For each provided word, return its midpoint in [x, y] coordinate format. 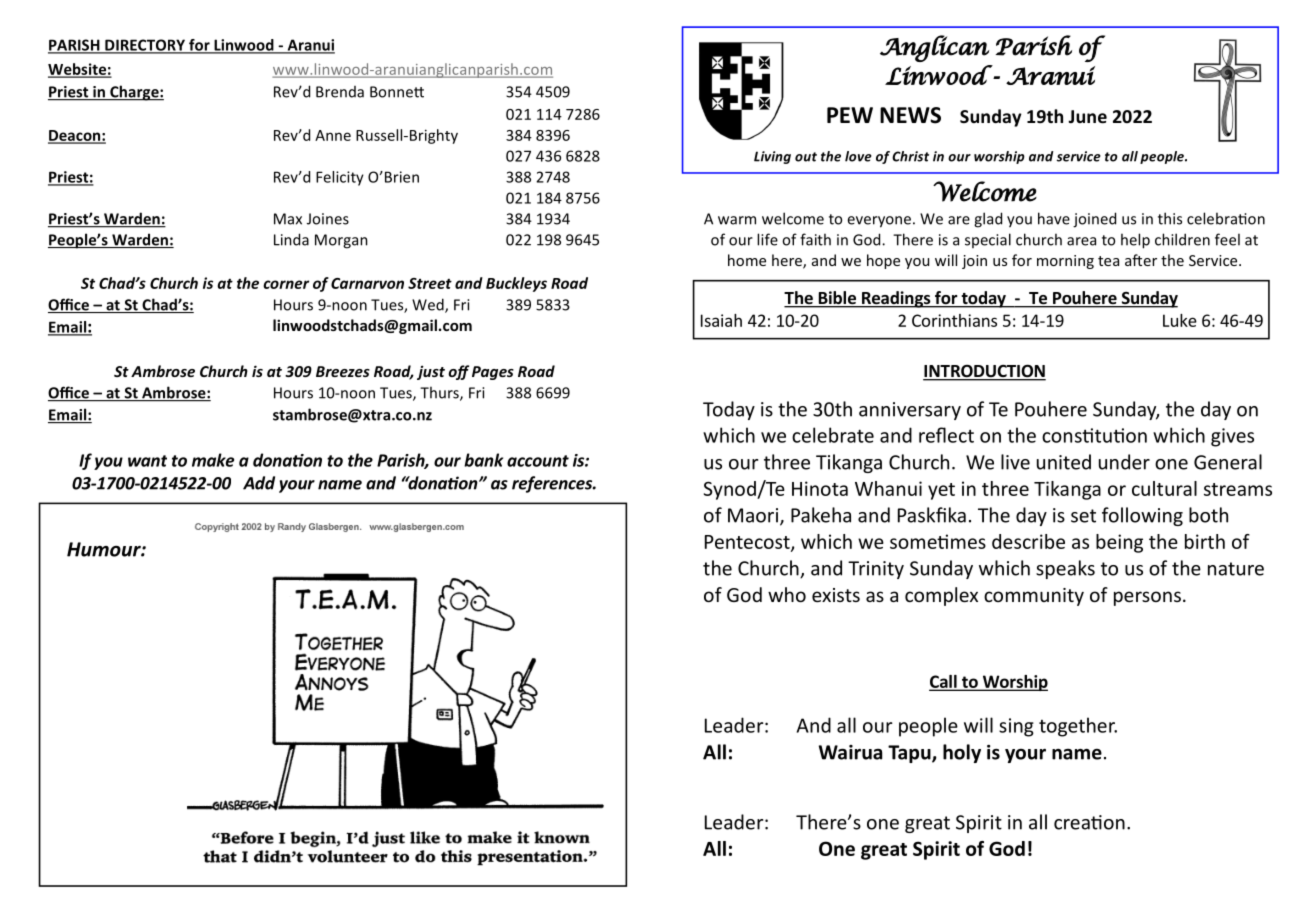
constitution [1094, 435]
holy [962, 753]
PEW [850, 115]
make [213, 460]
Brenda [340, 92]
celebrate [833, 435]
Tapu [910, 754]
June [1087, 117]
